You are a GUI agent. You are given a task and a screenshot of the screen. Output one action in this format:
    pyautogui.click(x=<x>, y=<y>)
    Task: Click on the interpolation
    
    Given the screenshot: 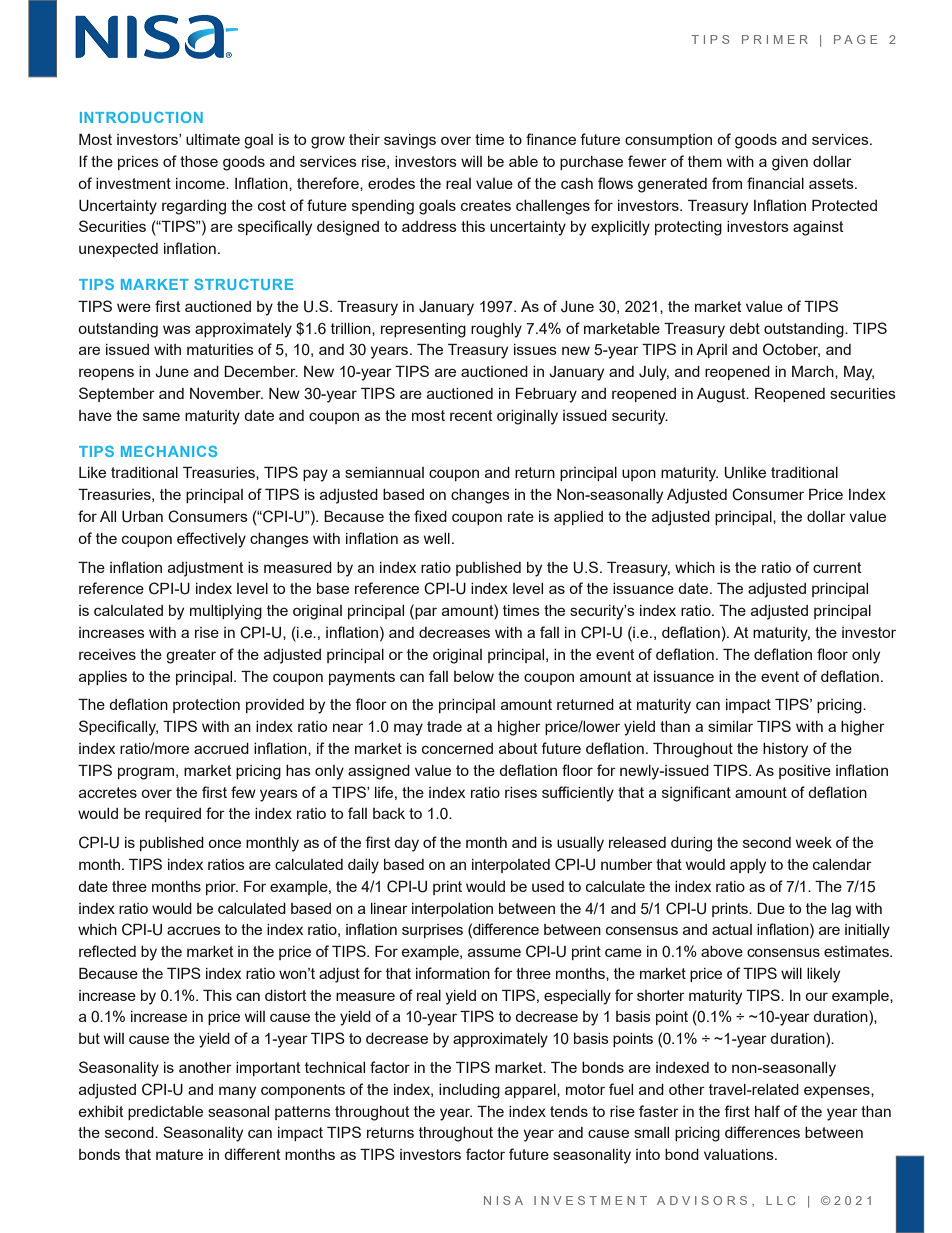 What is the action you would take?
    pyautogui.click(x=452, y=910)
